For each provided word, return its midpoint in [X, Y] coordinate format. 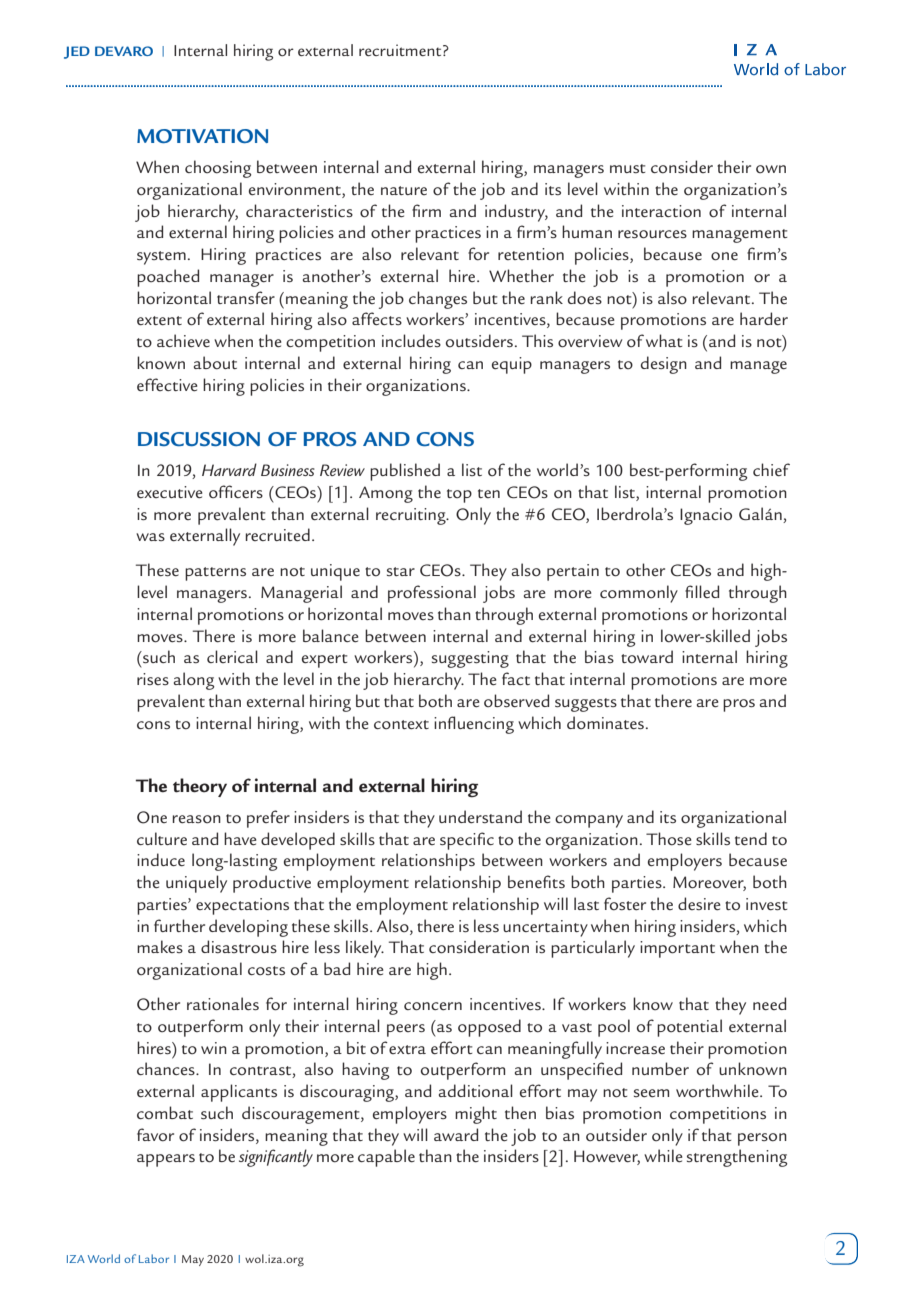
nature [404, 190]
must [628, 168]
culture [162, 838]
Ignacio [706, 516]
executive [170, 492]
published [405, 472]
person [762, 1139]
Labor [154, 1258]
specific [467, 841]
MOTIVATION [202, 136]
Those [669, 839]
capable [386, 1158]
